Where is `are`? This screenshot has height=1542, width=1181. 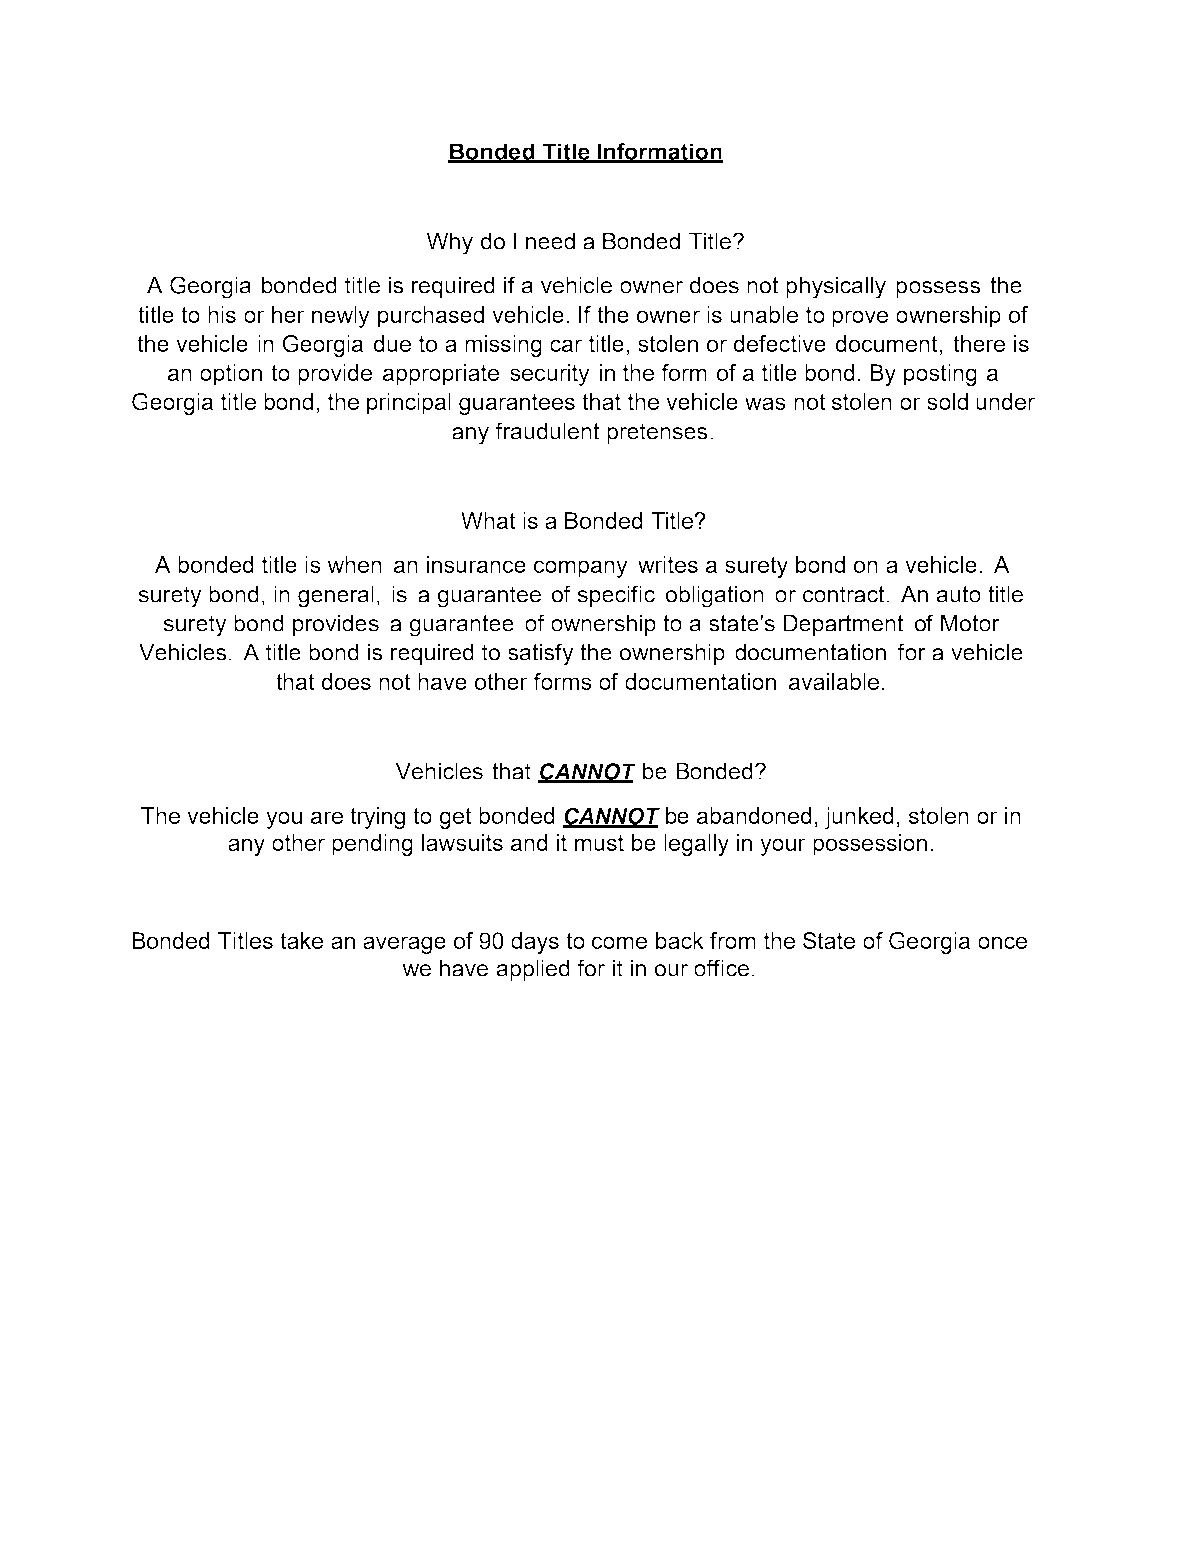
are is located at coordinates (327, 817).
